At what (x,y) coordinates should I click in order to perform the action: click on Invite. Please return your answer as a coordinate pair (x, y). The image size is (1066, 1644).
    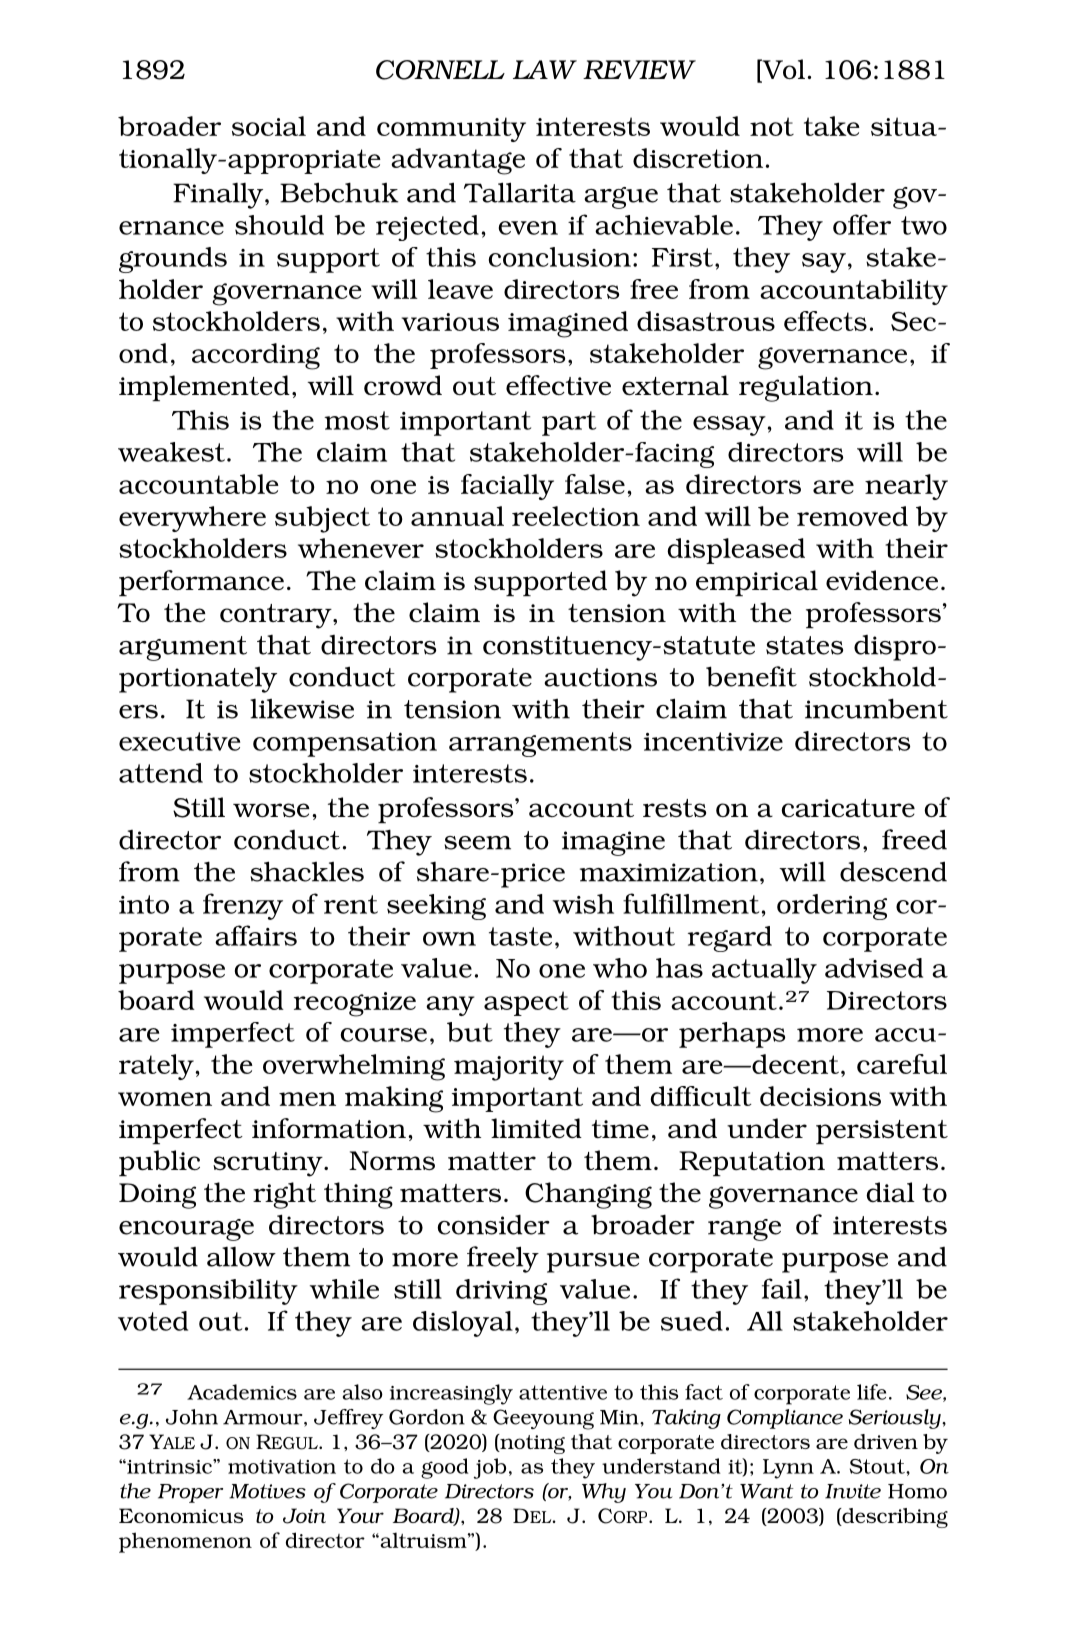
    Looking at the image, I should click on (853, 1491).
